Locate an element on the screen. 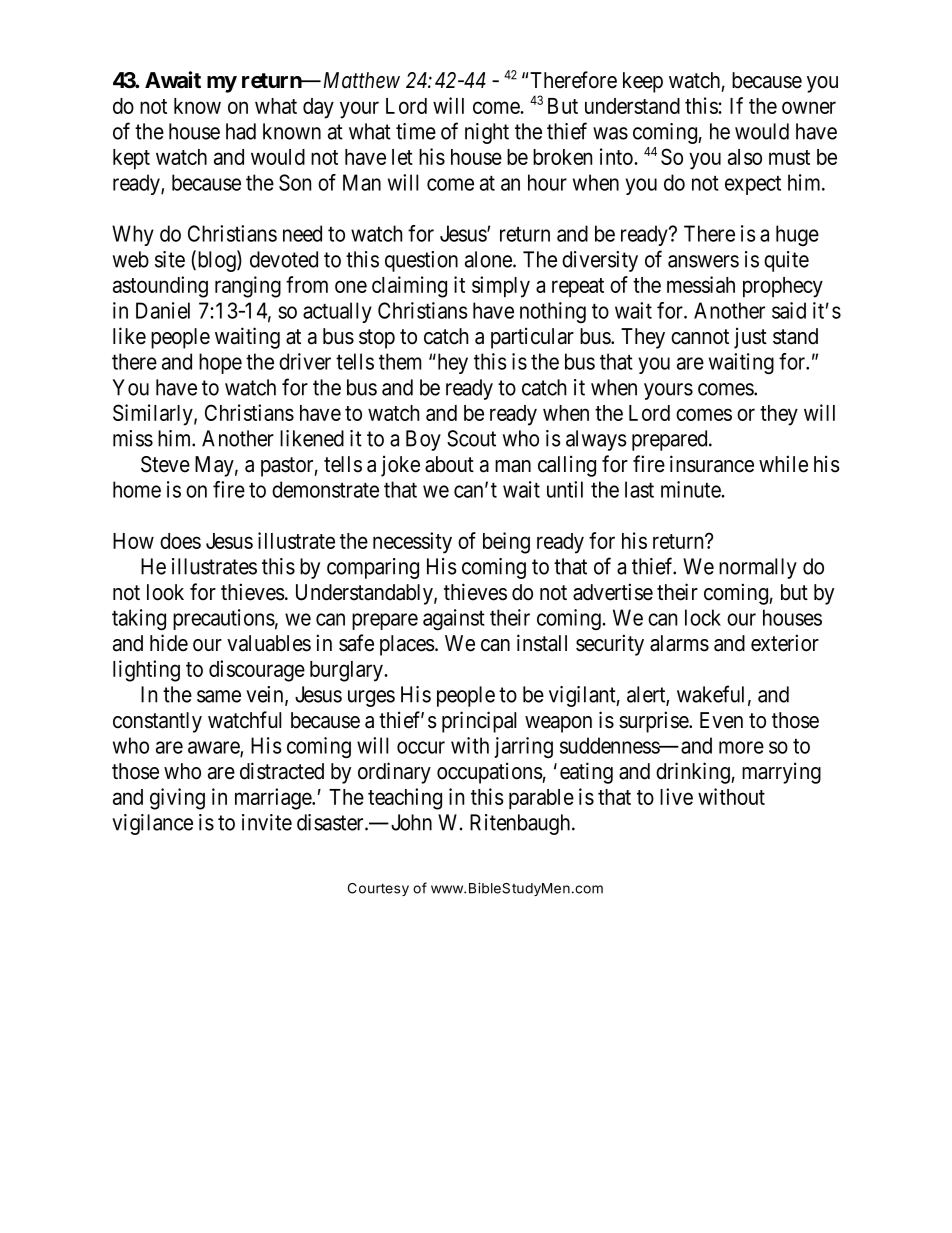 The image size is (952, 1233). invite is located at coordinates (267, 822).
